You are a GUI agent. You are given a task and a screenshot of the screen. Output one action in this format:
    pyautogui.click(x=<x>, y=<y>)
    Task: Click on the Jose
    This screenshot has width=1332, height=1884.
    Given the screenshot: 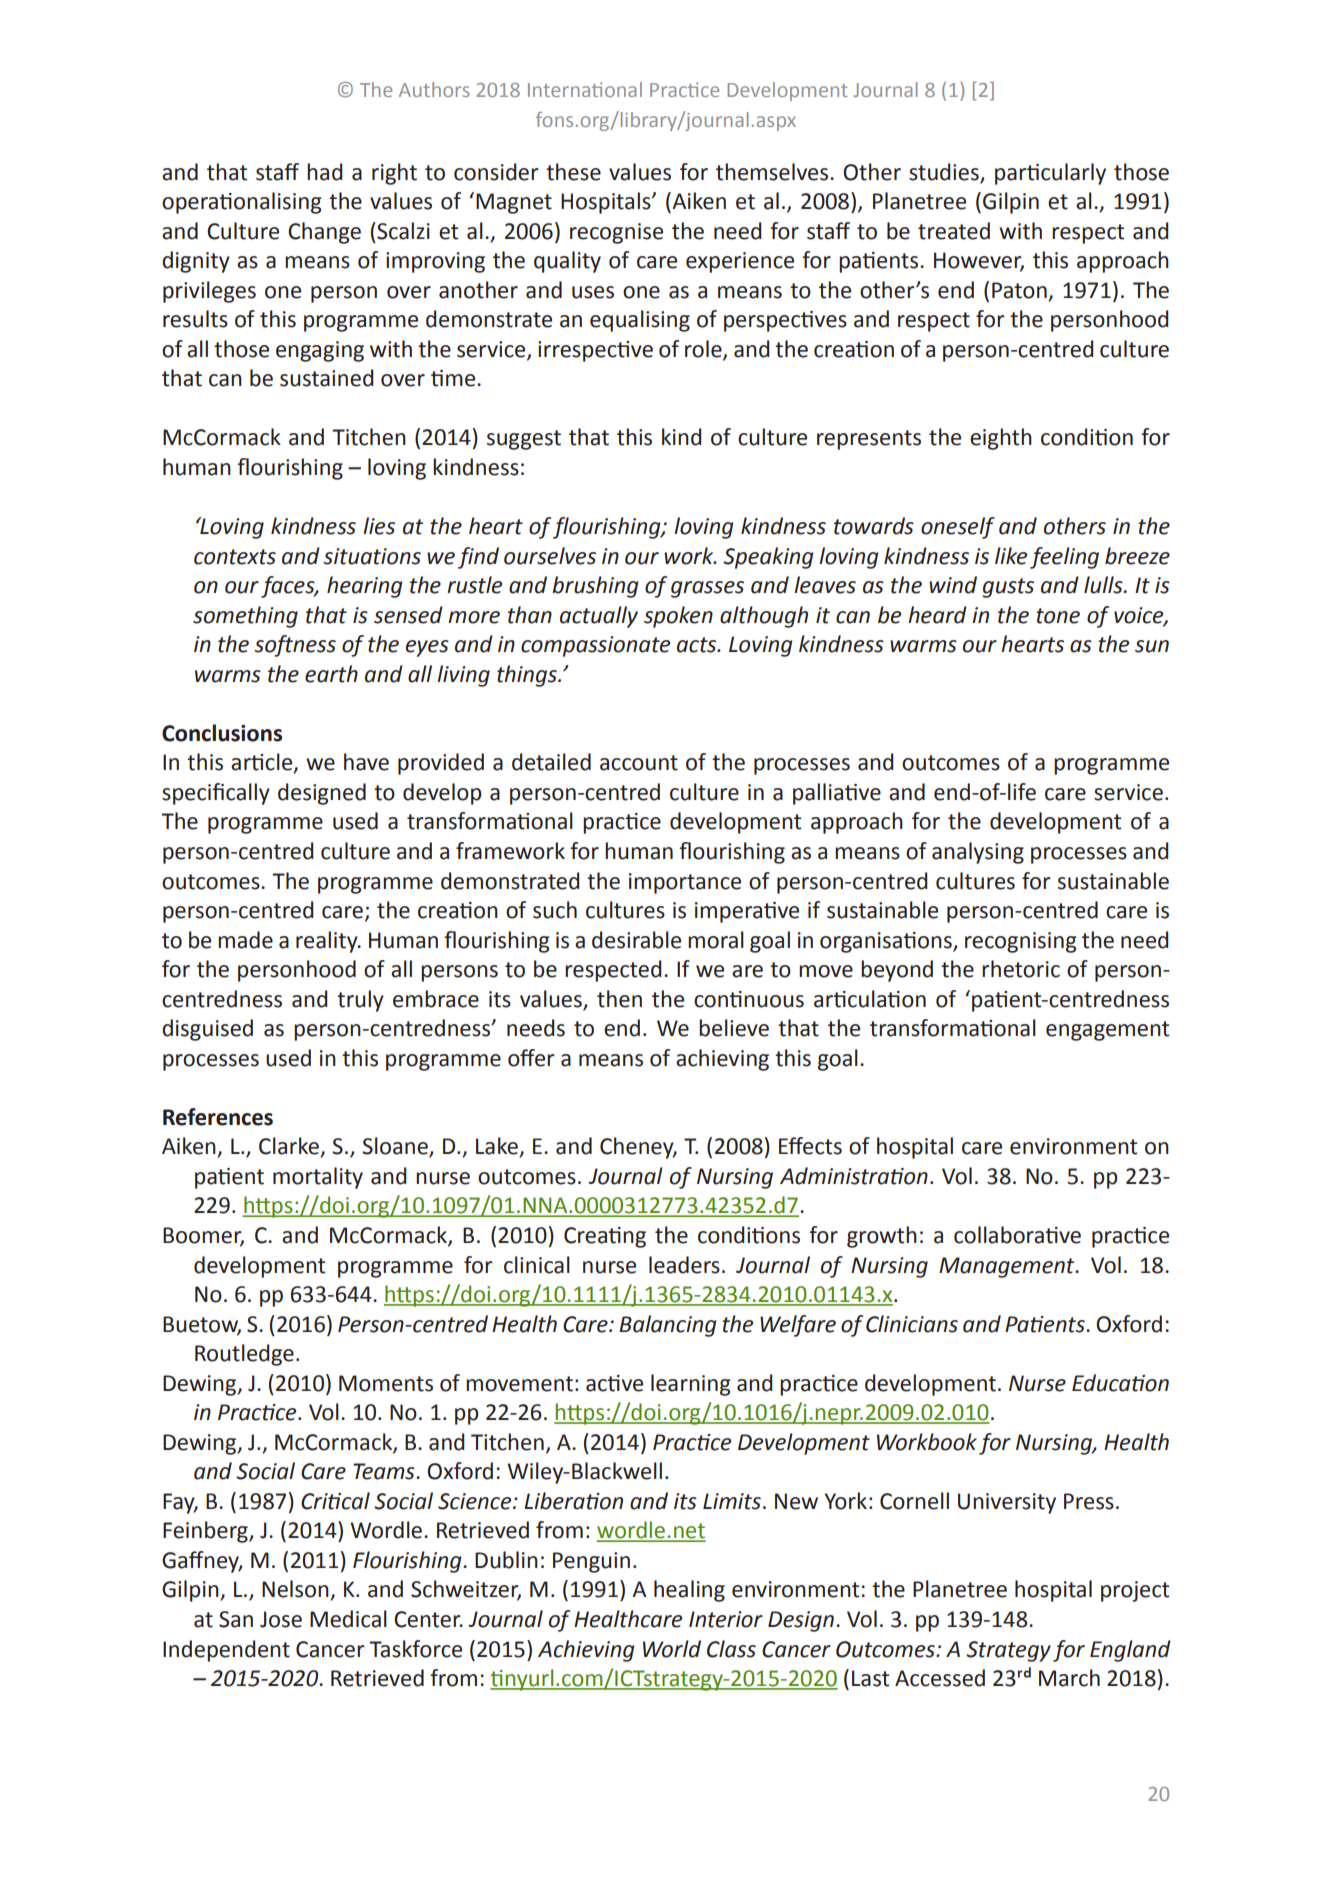 What is the action you would take?
    pyautogui.click(x=281, y=1619)
